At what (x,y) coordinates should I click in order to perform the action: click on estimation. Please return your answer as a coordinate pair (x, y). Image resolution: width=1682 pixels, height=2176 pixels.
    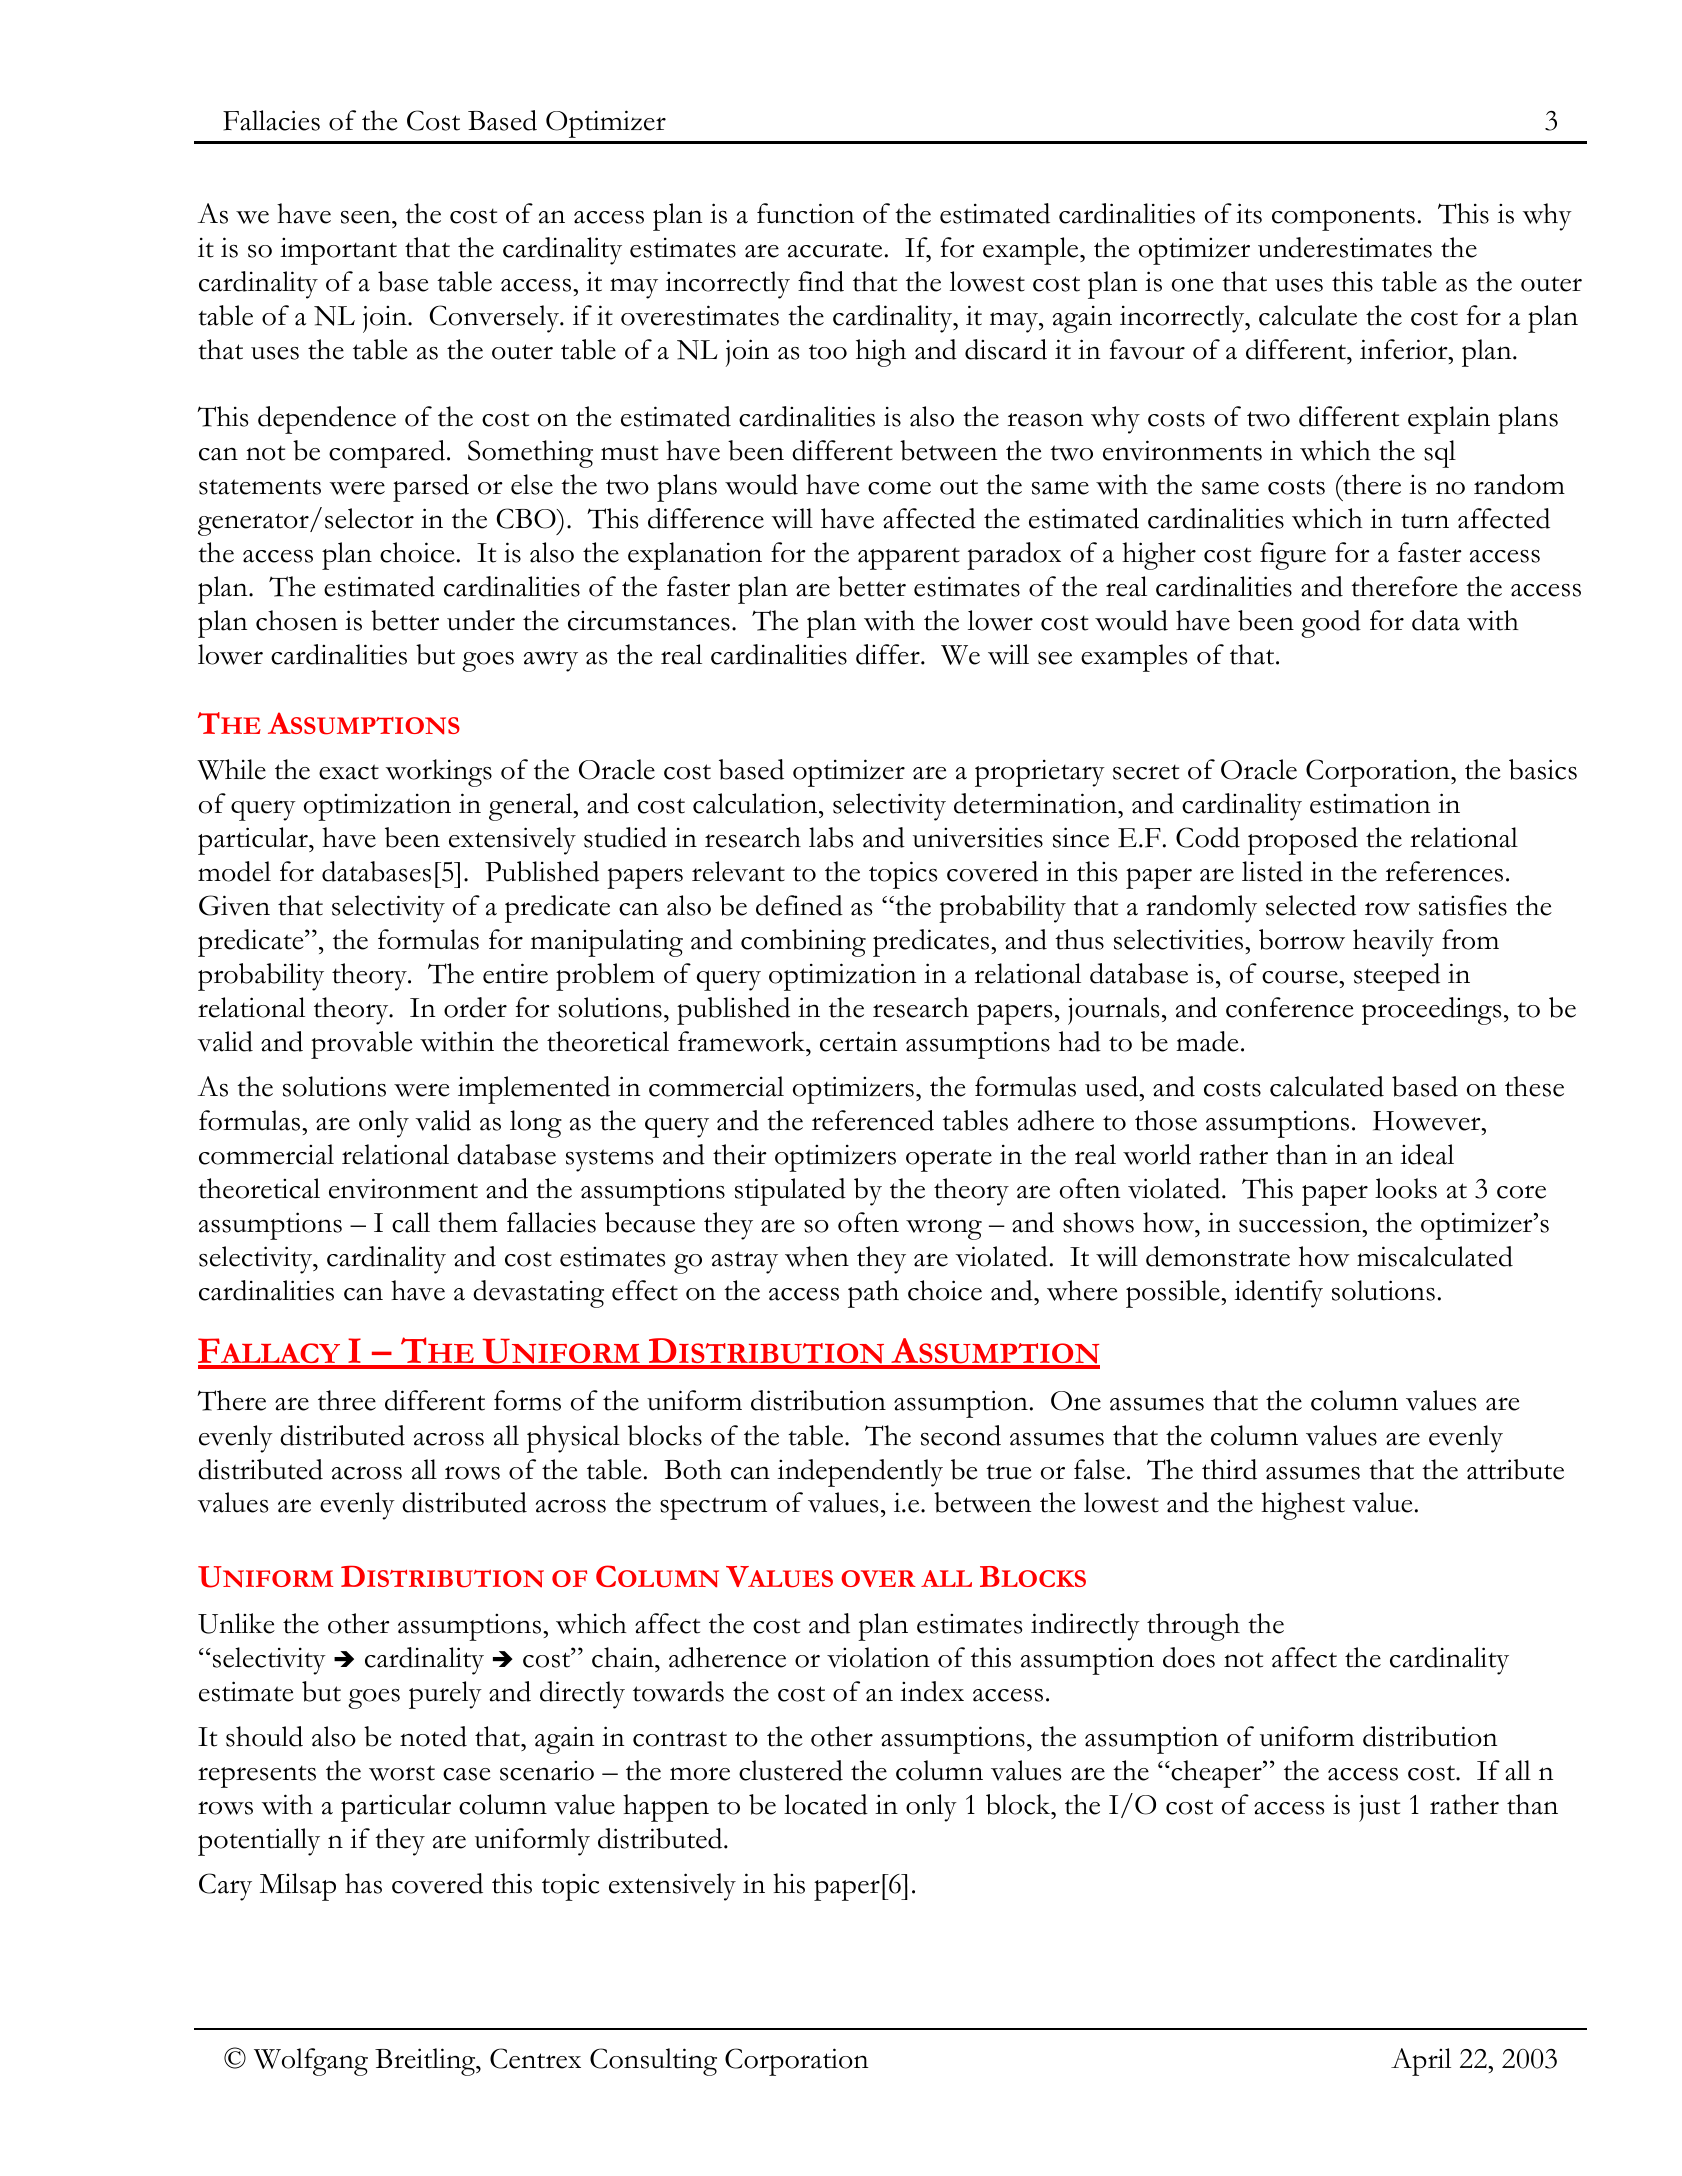
    Looking at the image, I should click on (1370, 803).
